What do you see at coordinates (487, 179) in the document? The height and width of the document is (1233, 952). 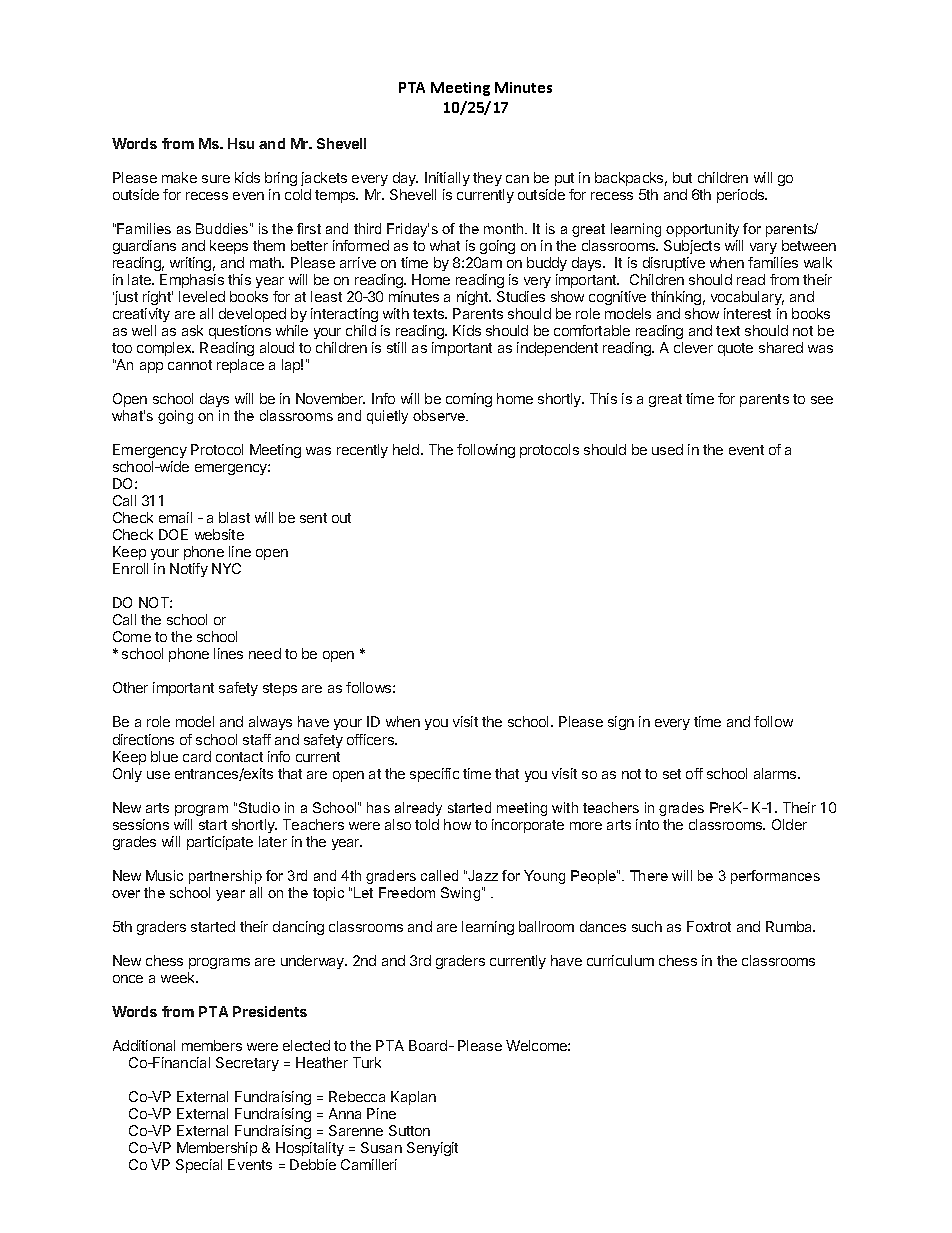 I see `they` at bounding box center [487, 179].
